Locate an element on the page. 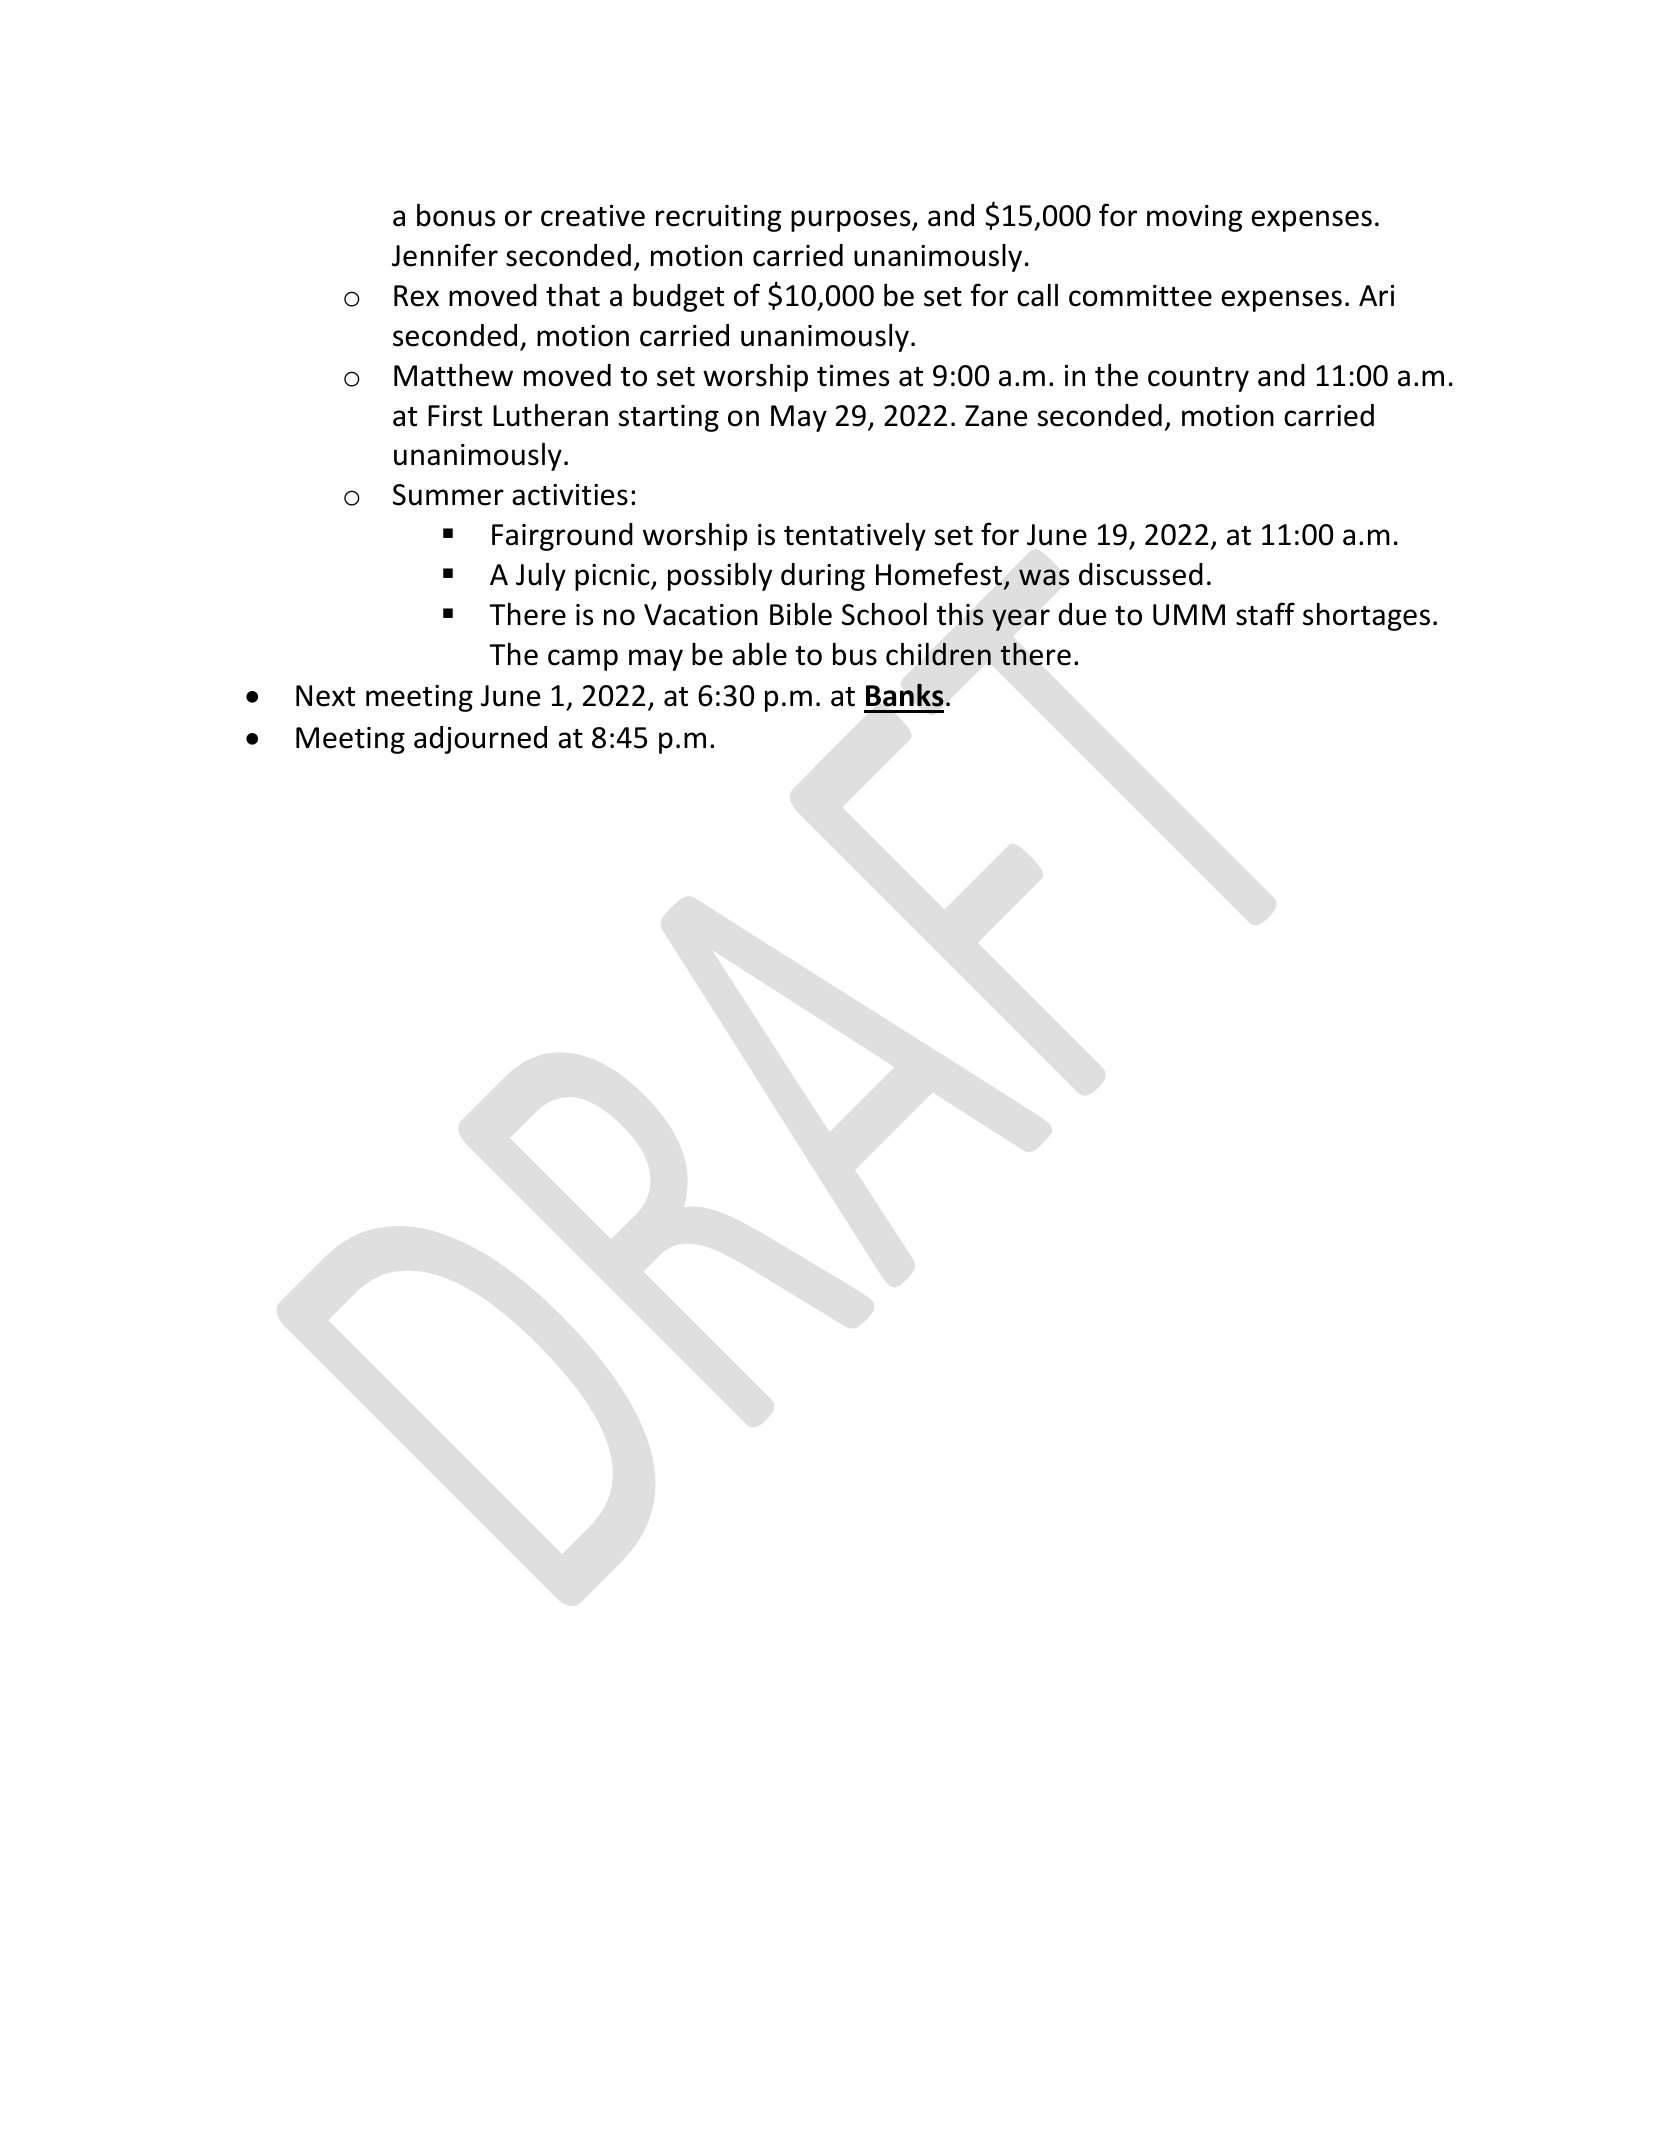 The image size is (1665, 2155). tentatively is located at coordinates (855, 536).
